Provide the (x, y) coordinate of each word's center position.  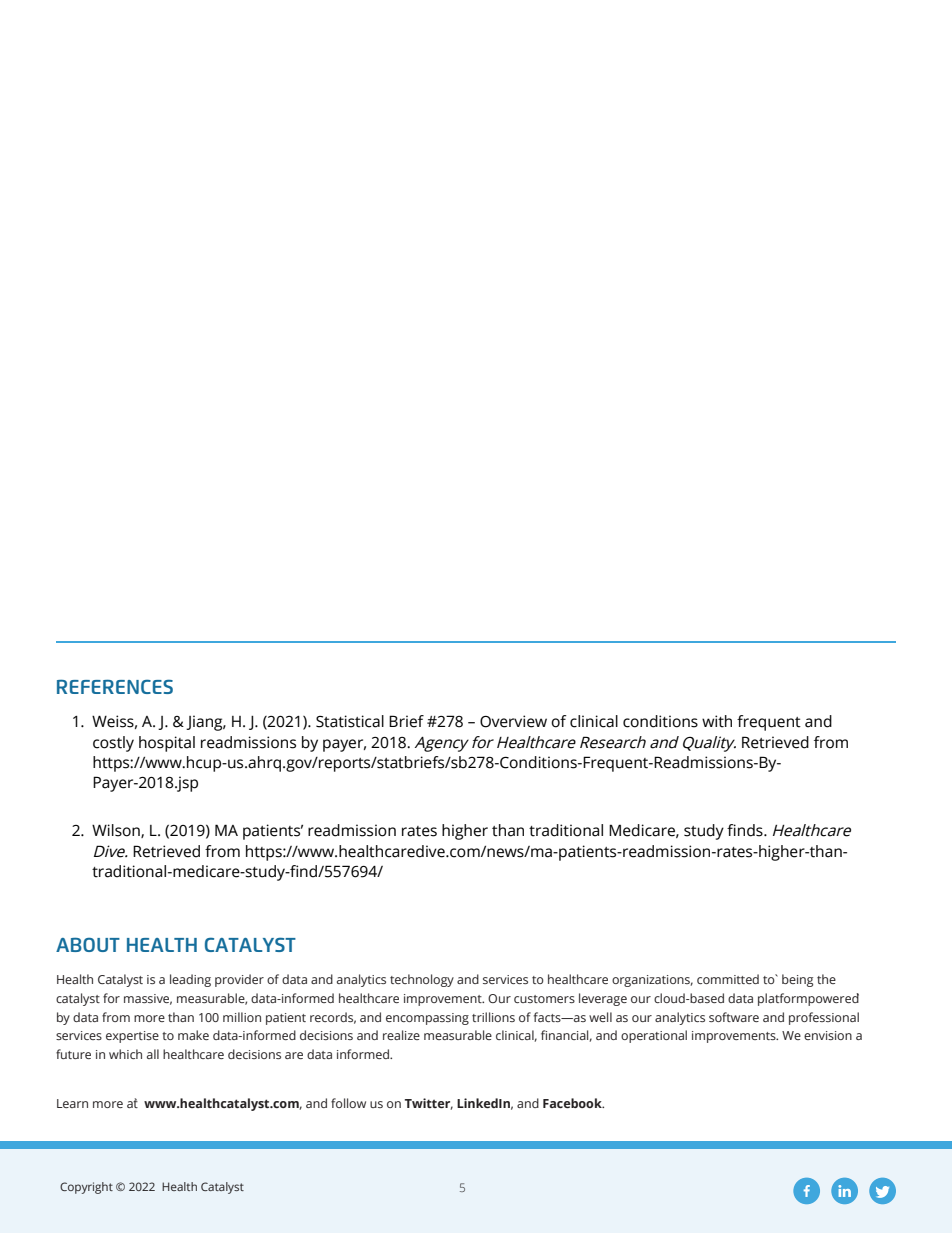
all (153, 1054)
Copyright (86, 1188)
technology (422, 980)
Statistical (350, 721)
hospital (167, 744)
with (717, 721)
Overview (513, 721)
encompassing (427, 1019)
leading (190, 980)
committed (728, 979)
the (826, 979)
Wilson (117, 831)
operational (654, 1036)
